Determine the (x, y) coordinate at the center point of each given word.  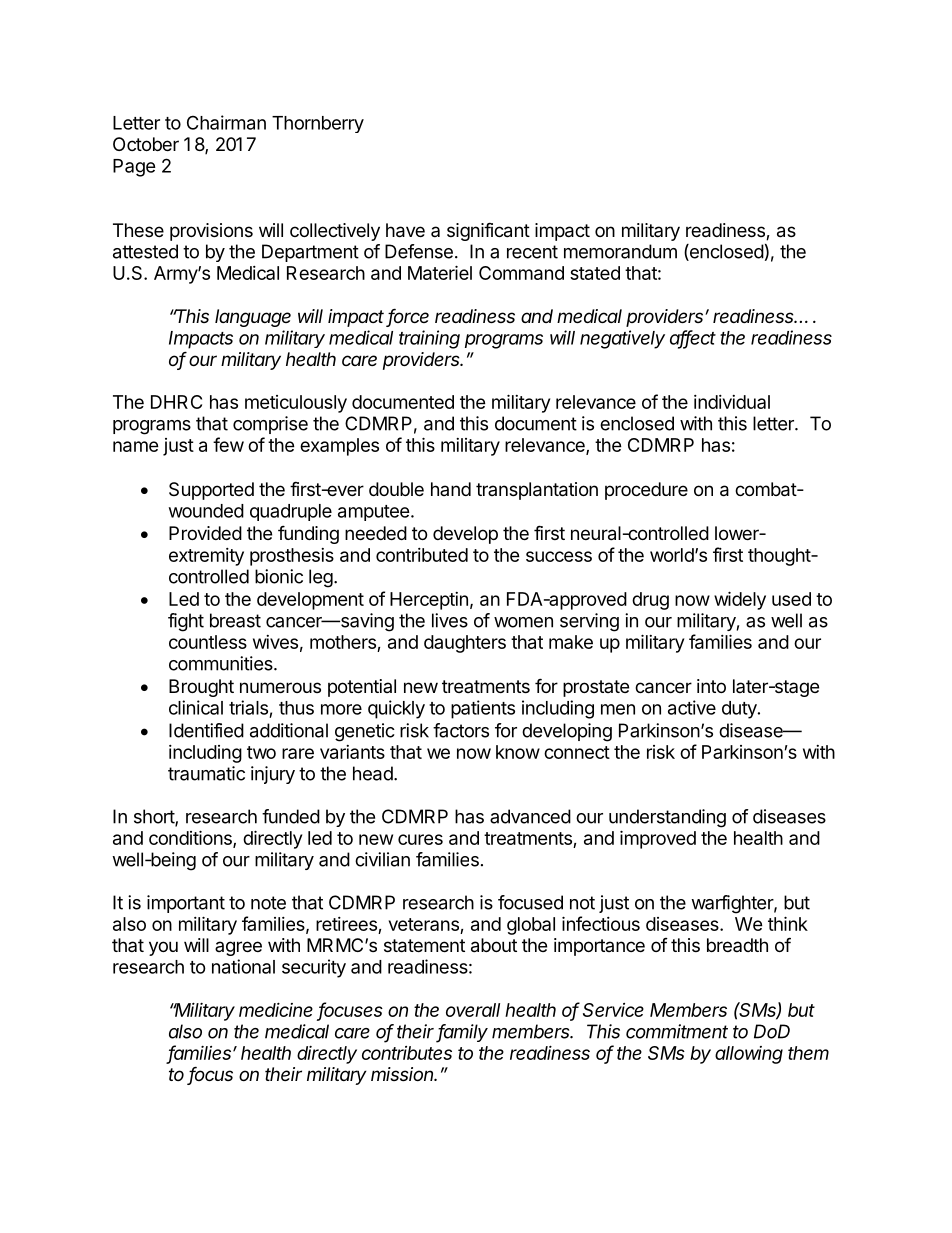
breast (235, 620)
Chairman (226, 122)
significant (488, 231)
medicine (276, 1009)
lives (450, 620)
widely (740, 600)
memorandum (620, 251)
